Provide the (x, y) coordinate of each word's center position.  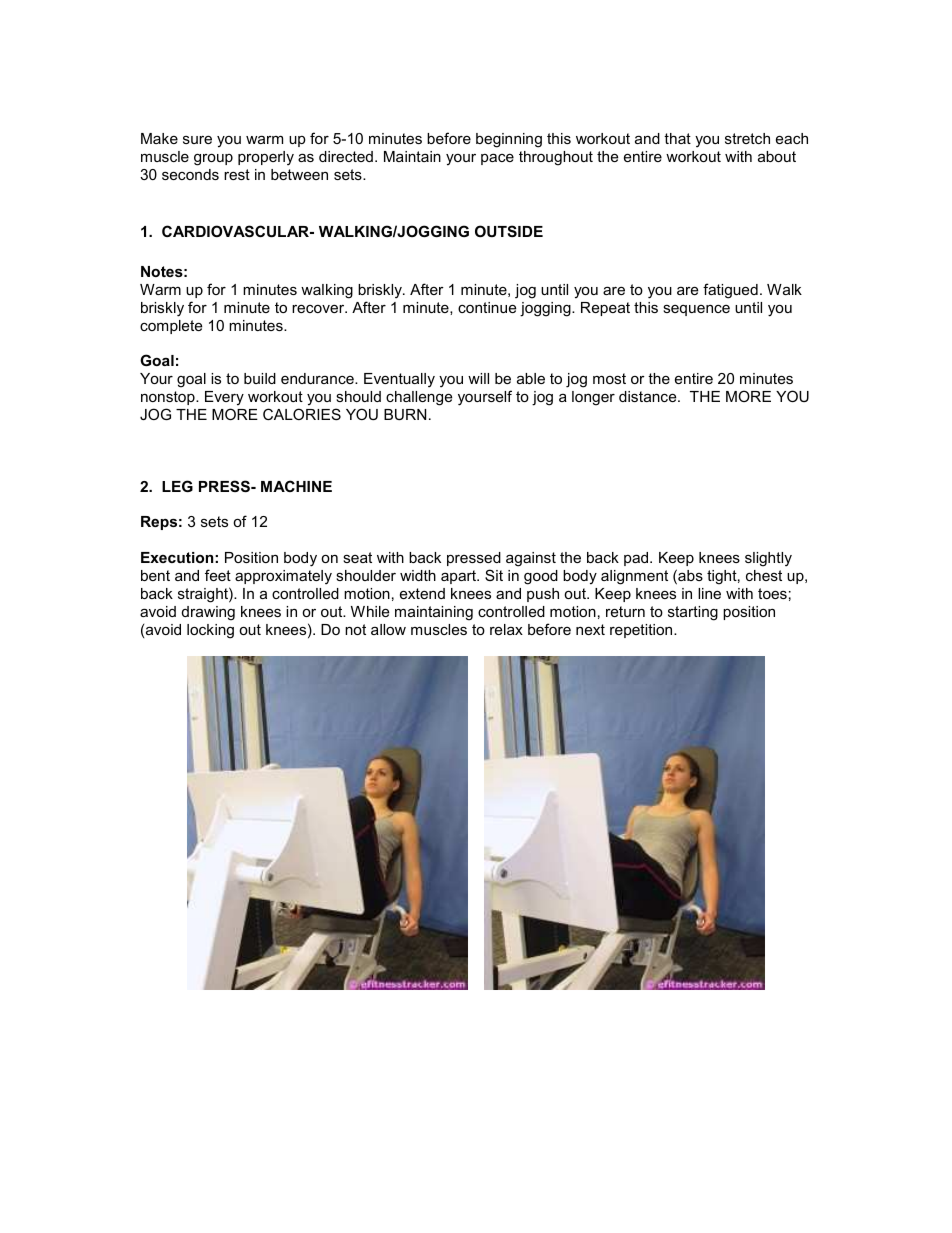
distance (649, 396)
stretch (747, 138)
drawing (208, 613)
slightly (768, 559)
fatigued (730, 291)
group (213, 160)
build (260, 378)
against (531, 559)
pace (497, 159)
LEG (177, 486)
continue (487, 307)
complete (171, 327)
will (478, 378)
